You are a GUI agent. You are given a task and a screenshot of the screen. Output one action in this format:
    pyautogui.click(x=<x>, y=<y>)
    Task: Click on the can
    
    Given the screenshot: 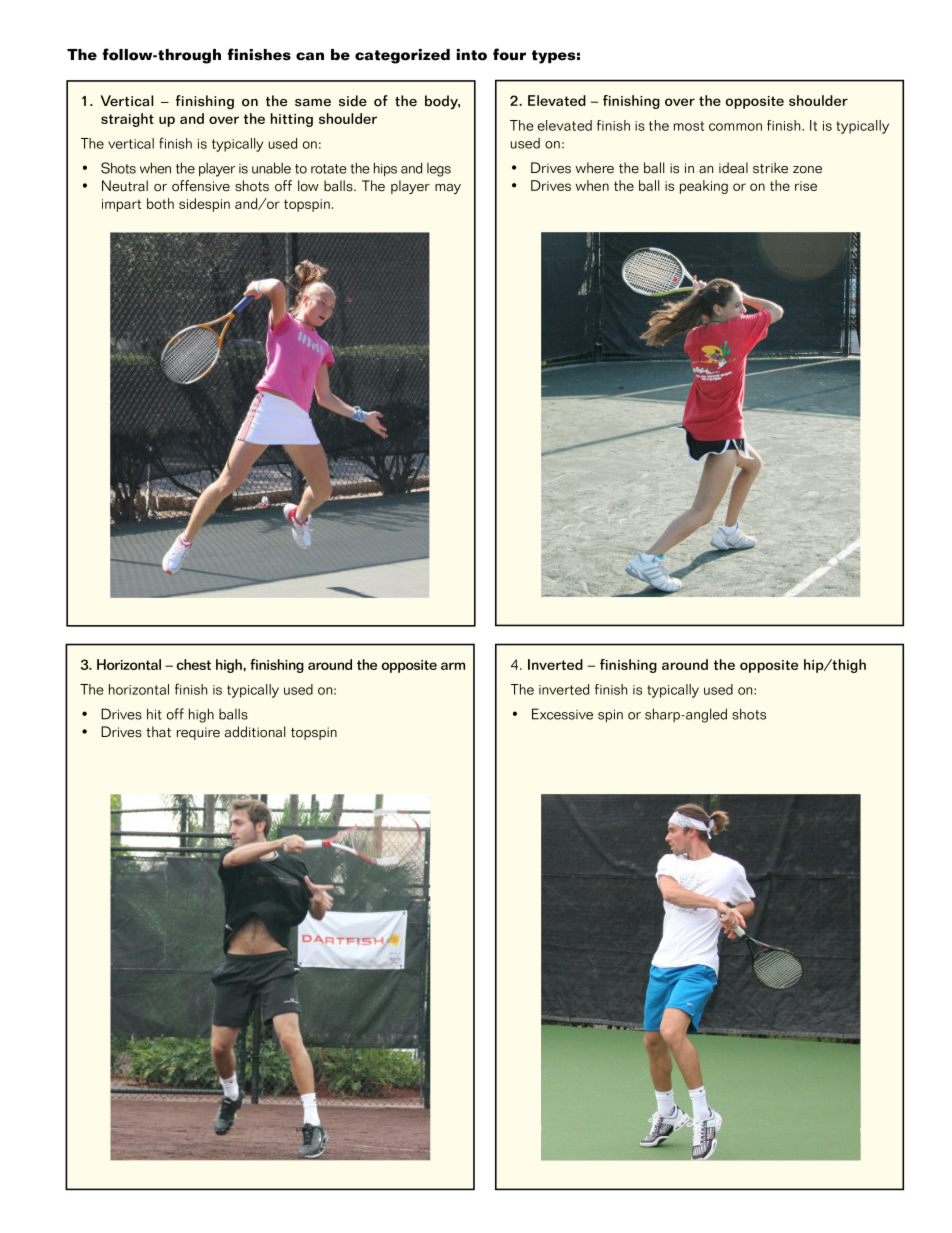 What is the action you would take?
    pyautogui.click(x=310, y=56)
